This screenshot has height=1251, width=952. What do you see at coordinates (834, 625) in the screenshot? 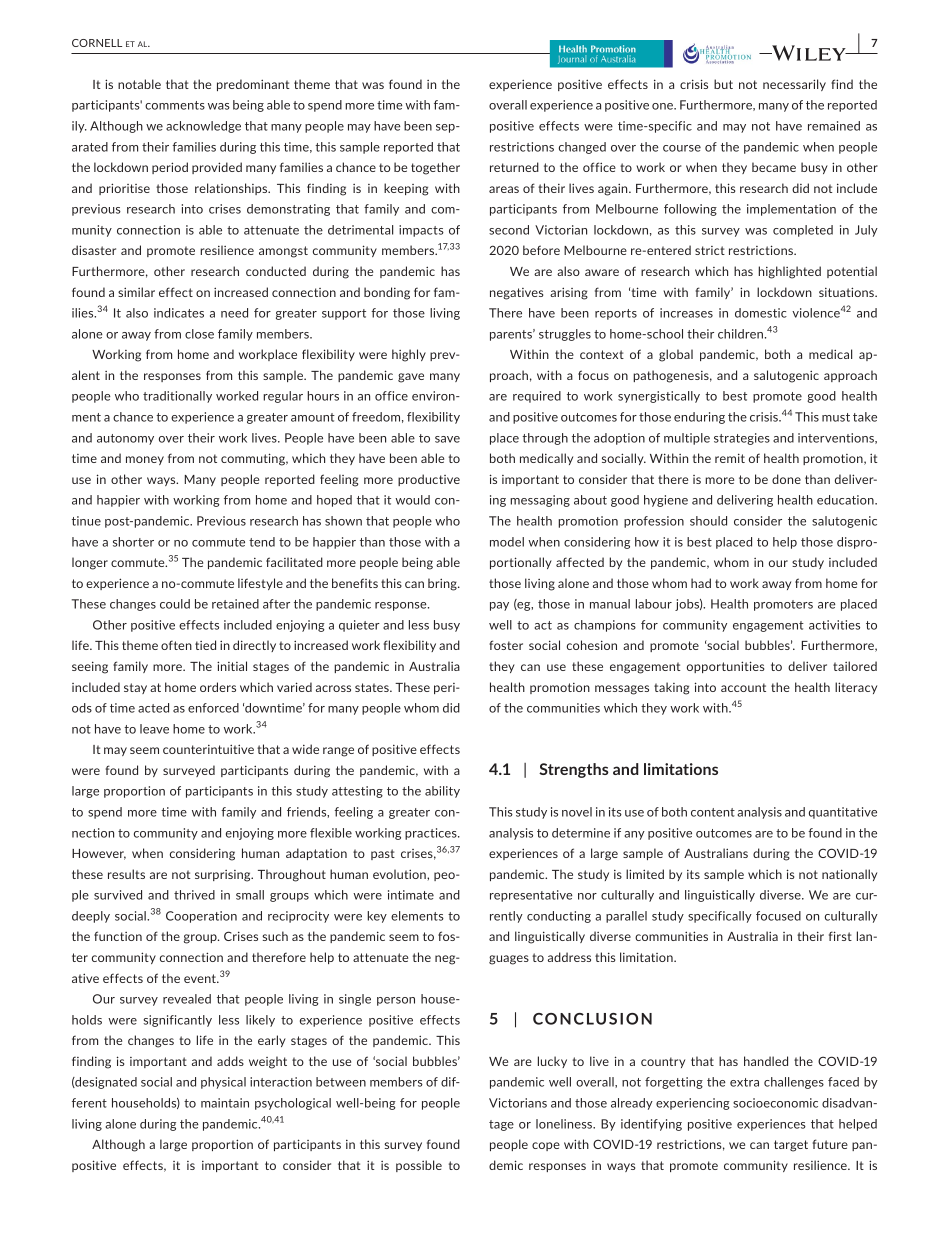
I see `activities` at bounding box center [834, 625].
